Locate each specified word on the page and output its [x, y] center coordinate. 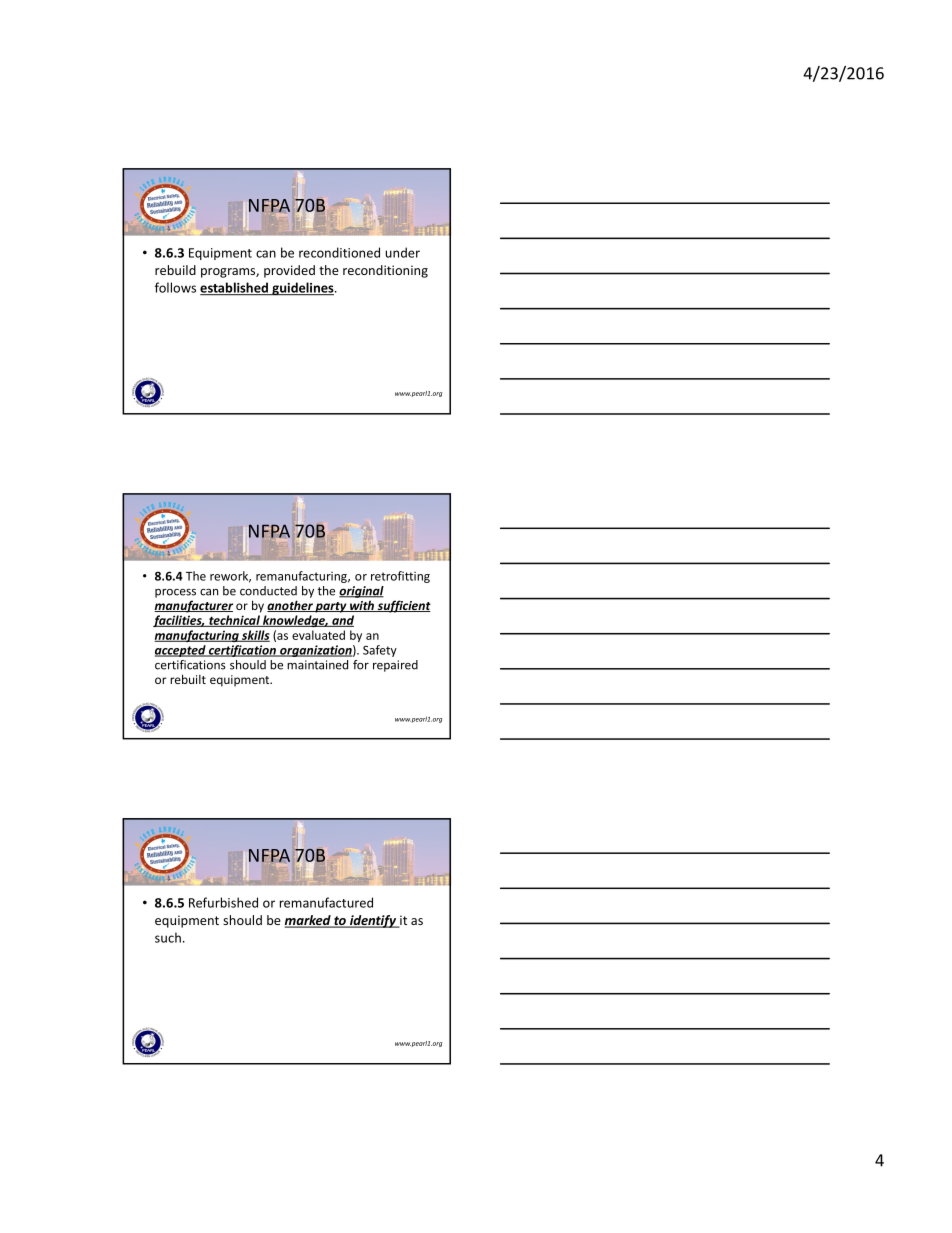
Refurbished [223, 902]
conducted [268, 591]
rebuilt [188, 679]
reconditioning [385, 271]
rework [230, 577]
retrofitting [400, 577]
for [361, 665]
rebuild [175, 270]
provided [289, 271]
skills [255, 636]
